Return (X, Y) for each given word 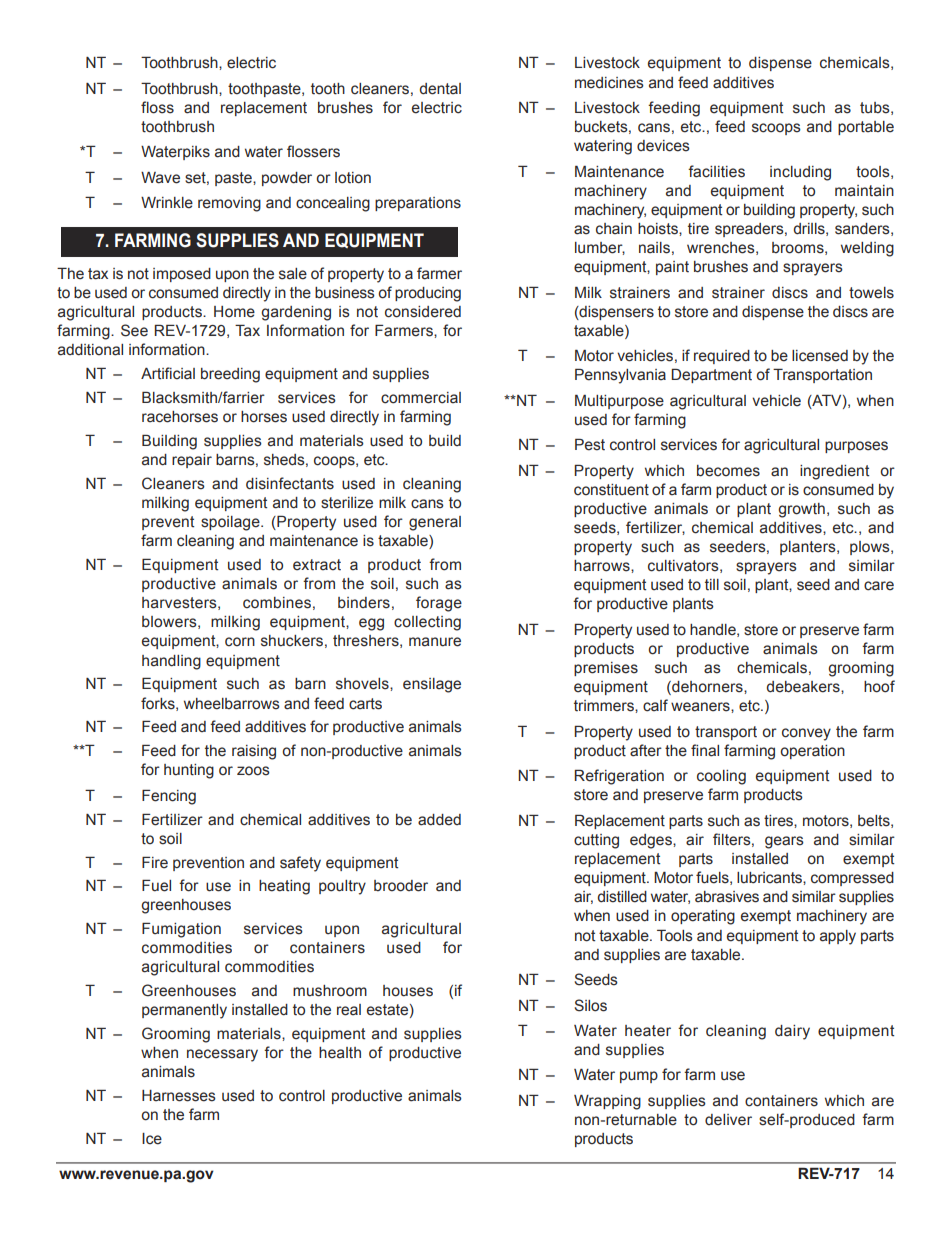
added (439, 820)
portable (866, 128)
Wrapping (607, 1102)
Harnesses (179, 1096)
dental (440, 89)
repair (192, 461)
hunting (189, 771)
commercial (421, 398)
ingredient (834, 472)
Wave (160, 178)
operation (812, 752)
